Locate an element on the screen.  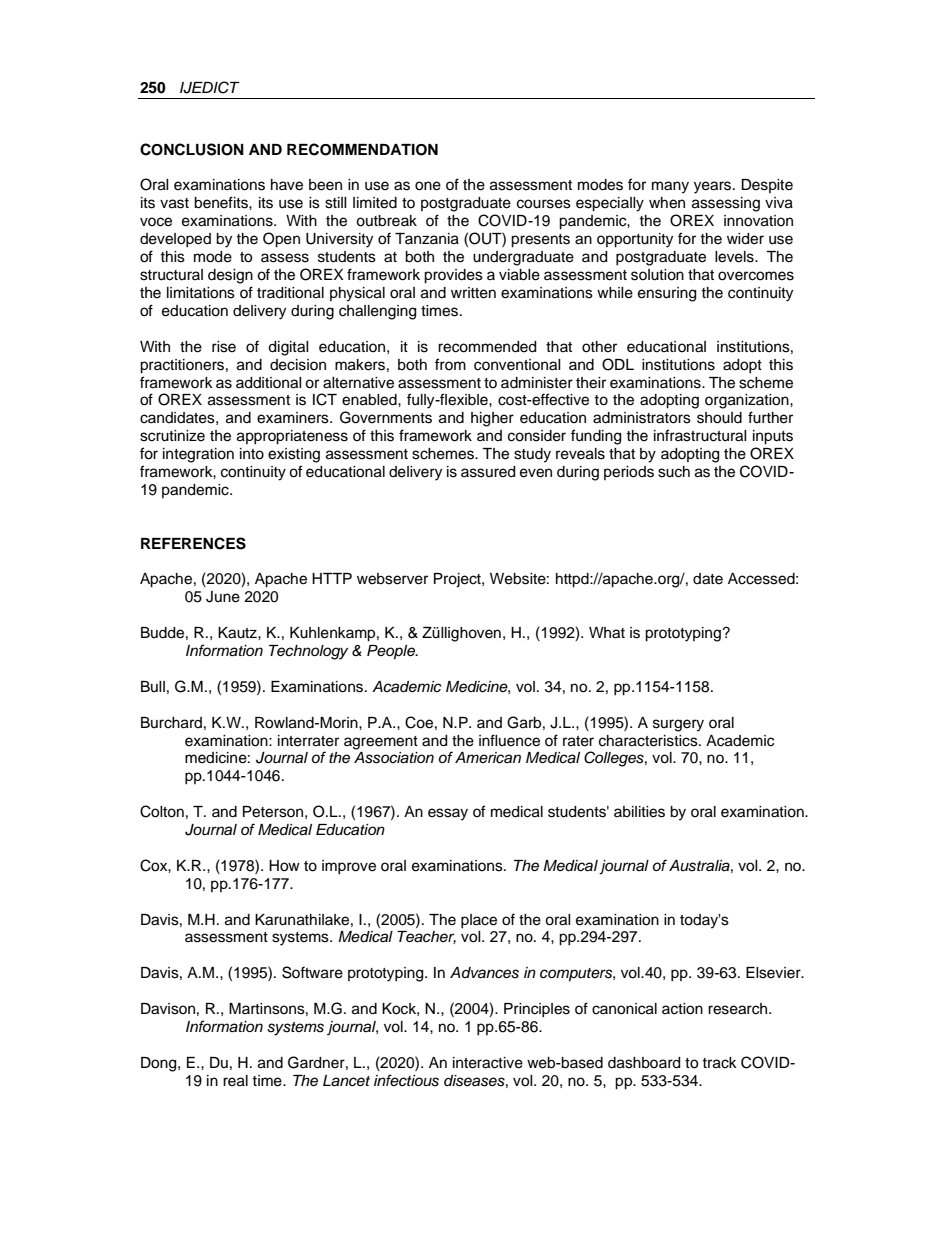
benefits is located at coordinates (222, 202).
